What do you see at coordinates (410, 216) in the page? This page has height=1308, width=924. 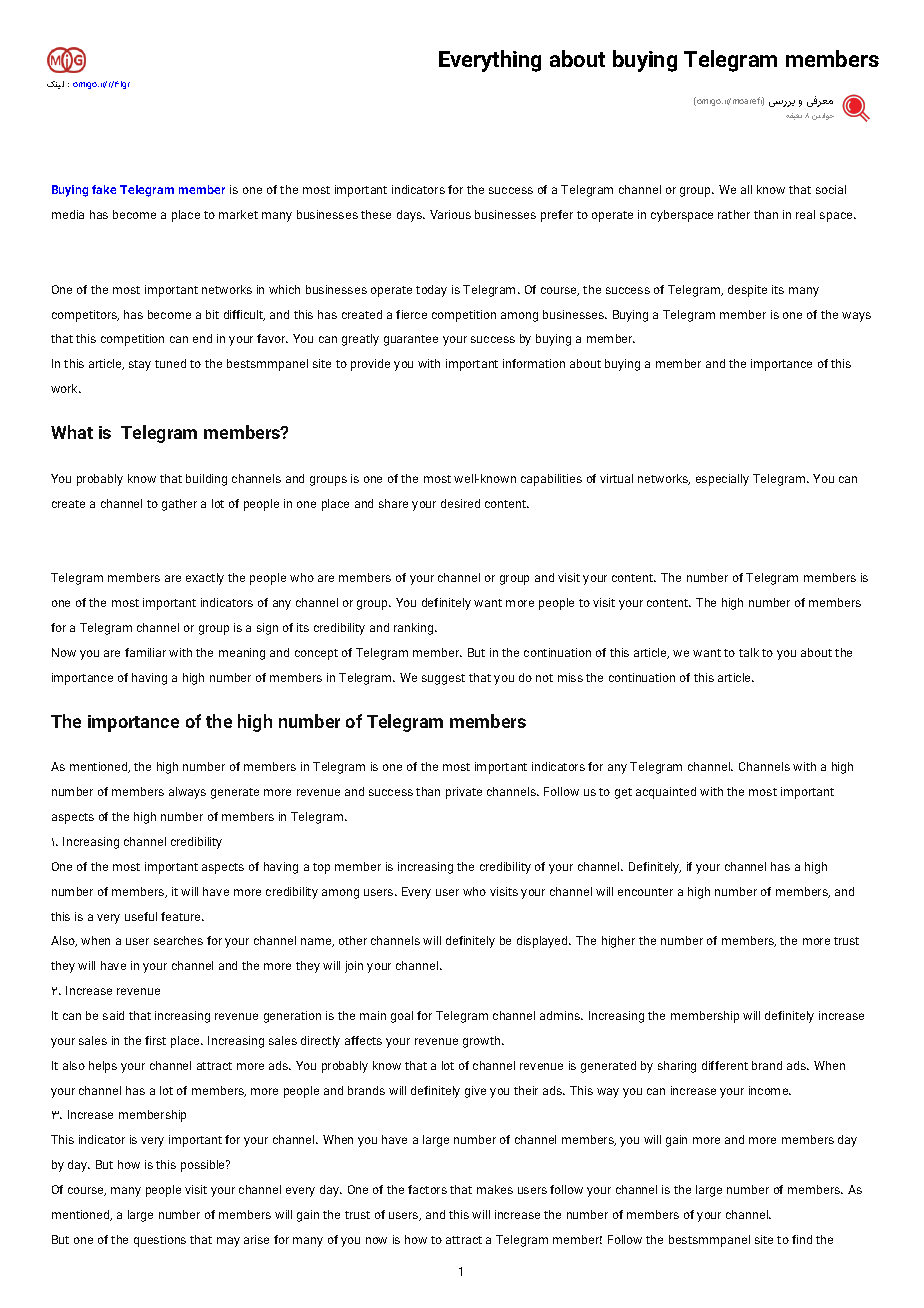 I see `days` at bounding box center [410, 216].
